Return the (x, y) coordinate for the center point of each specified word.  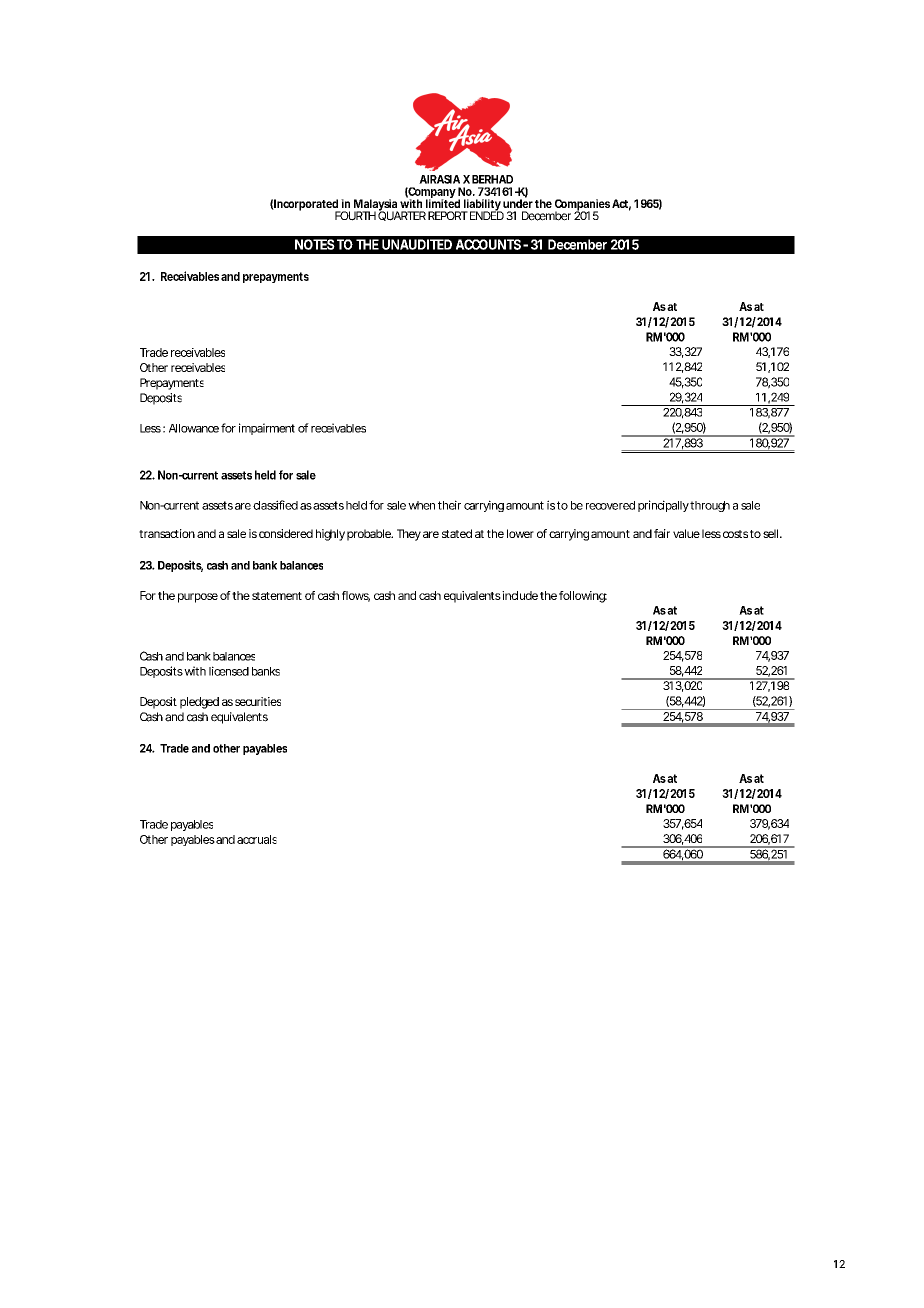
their (449, 505)
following (583, 597)
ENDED (487, 214)
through (710, 506)
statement (277, 596)
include (520, 595)
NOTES (315, 244)
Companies (582, 206)
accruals (257, 839)
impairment (267, 429)
